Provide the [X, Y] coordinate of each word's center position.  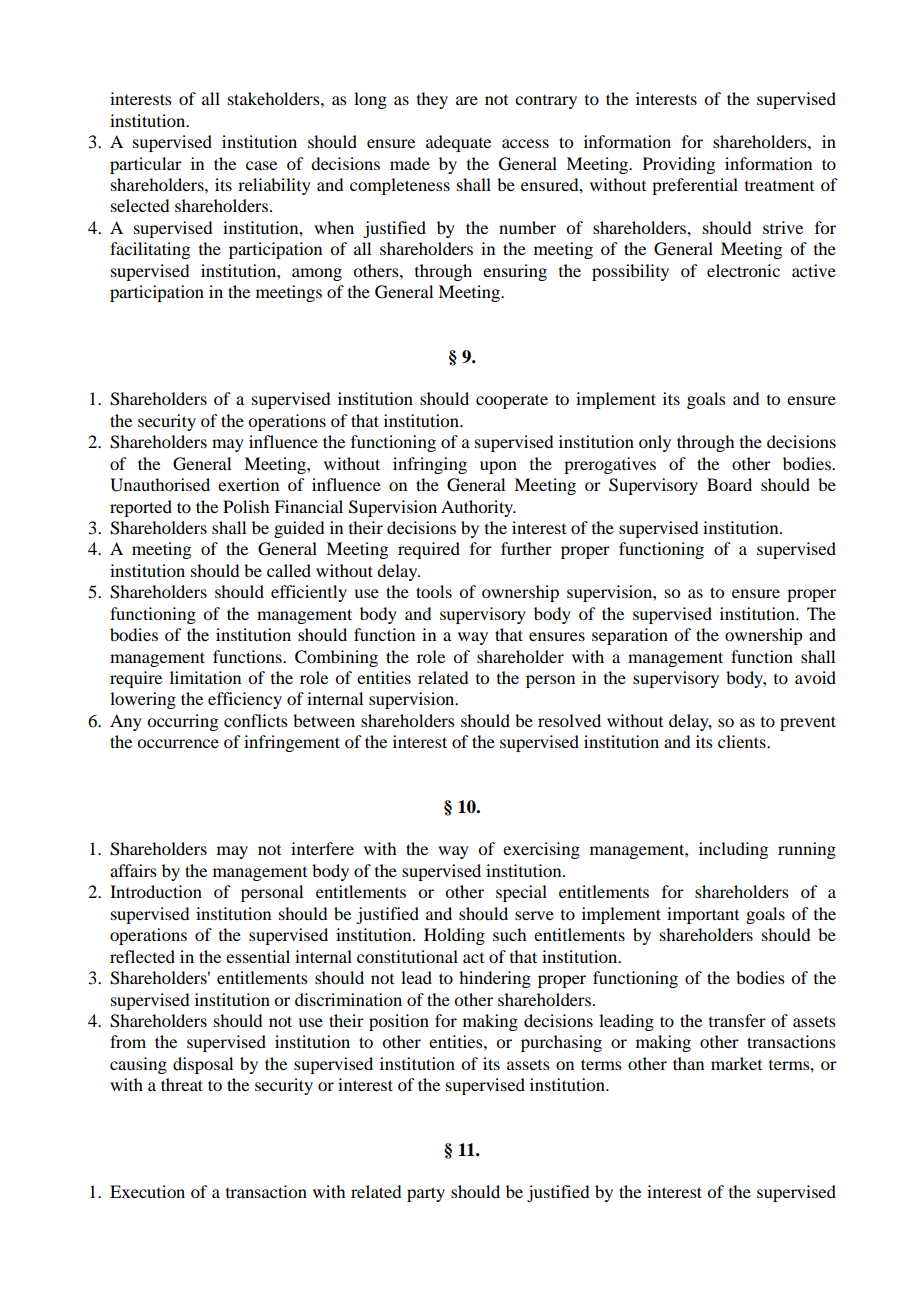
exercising [541, 850]
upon [498, 467]
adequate [458, 143]
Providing [679, 165]
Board [729, 484]
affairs [133, 870]
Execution [147, 1191]
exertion [248, 484]
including [733, 850]
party [426, 1194]
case [261, 165]
